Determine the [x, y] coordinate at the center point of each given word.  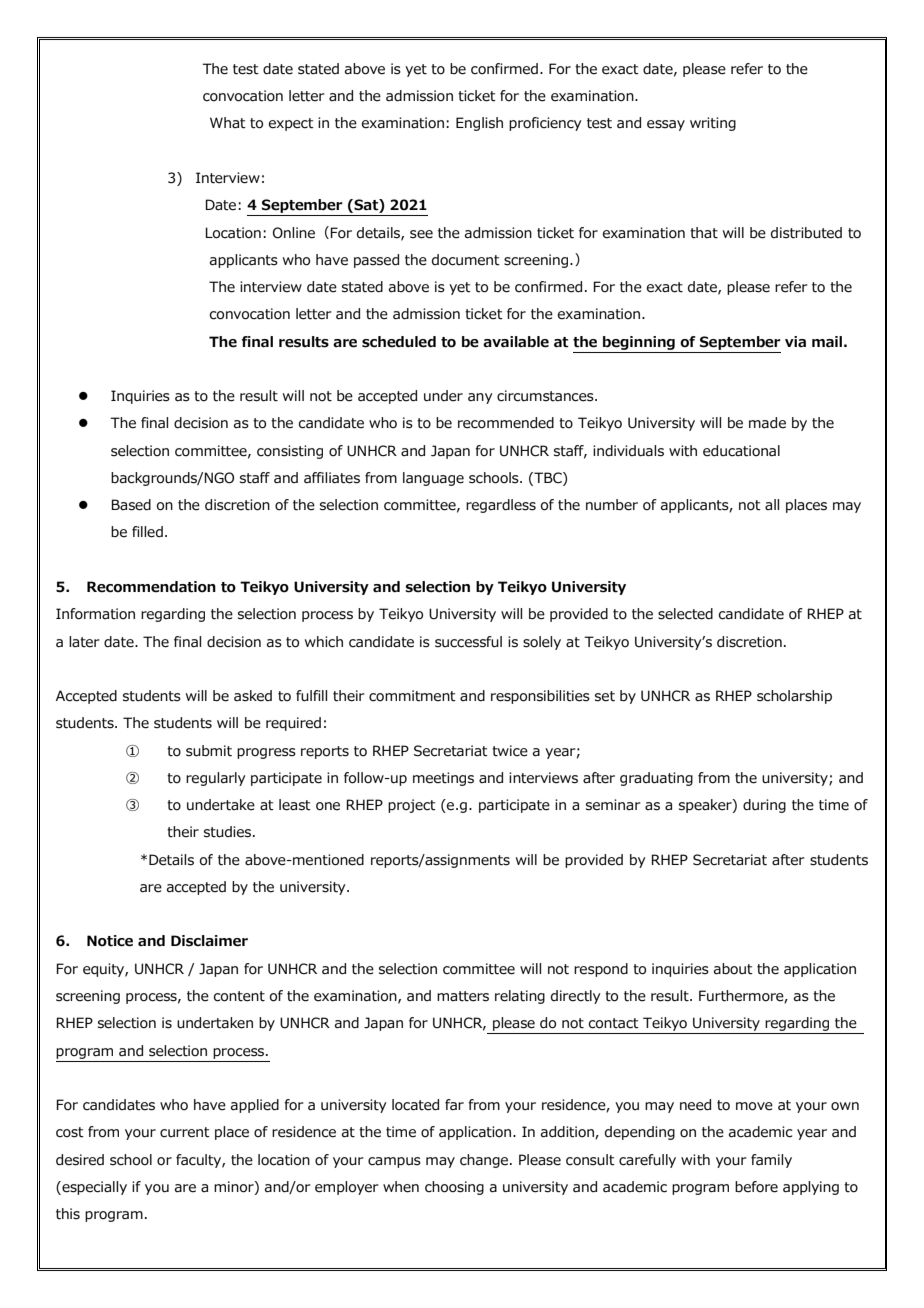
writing [713, 124]
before [756, 1187]
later [84, 642]
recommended [506, 423]
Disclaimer [209, 941]
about [733, 969]
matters [463, 996]
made [767, 423]
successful [468, 642]
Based [131, 505]
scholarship [794, 697]
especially [93, 1188]
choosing [454, 1188]
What [228, 123]
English [479, 124]
